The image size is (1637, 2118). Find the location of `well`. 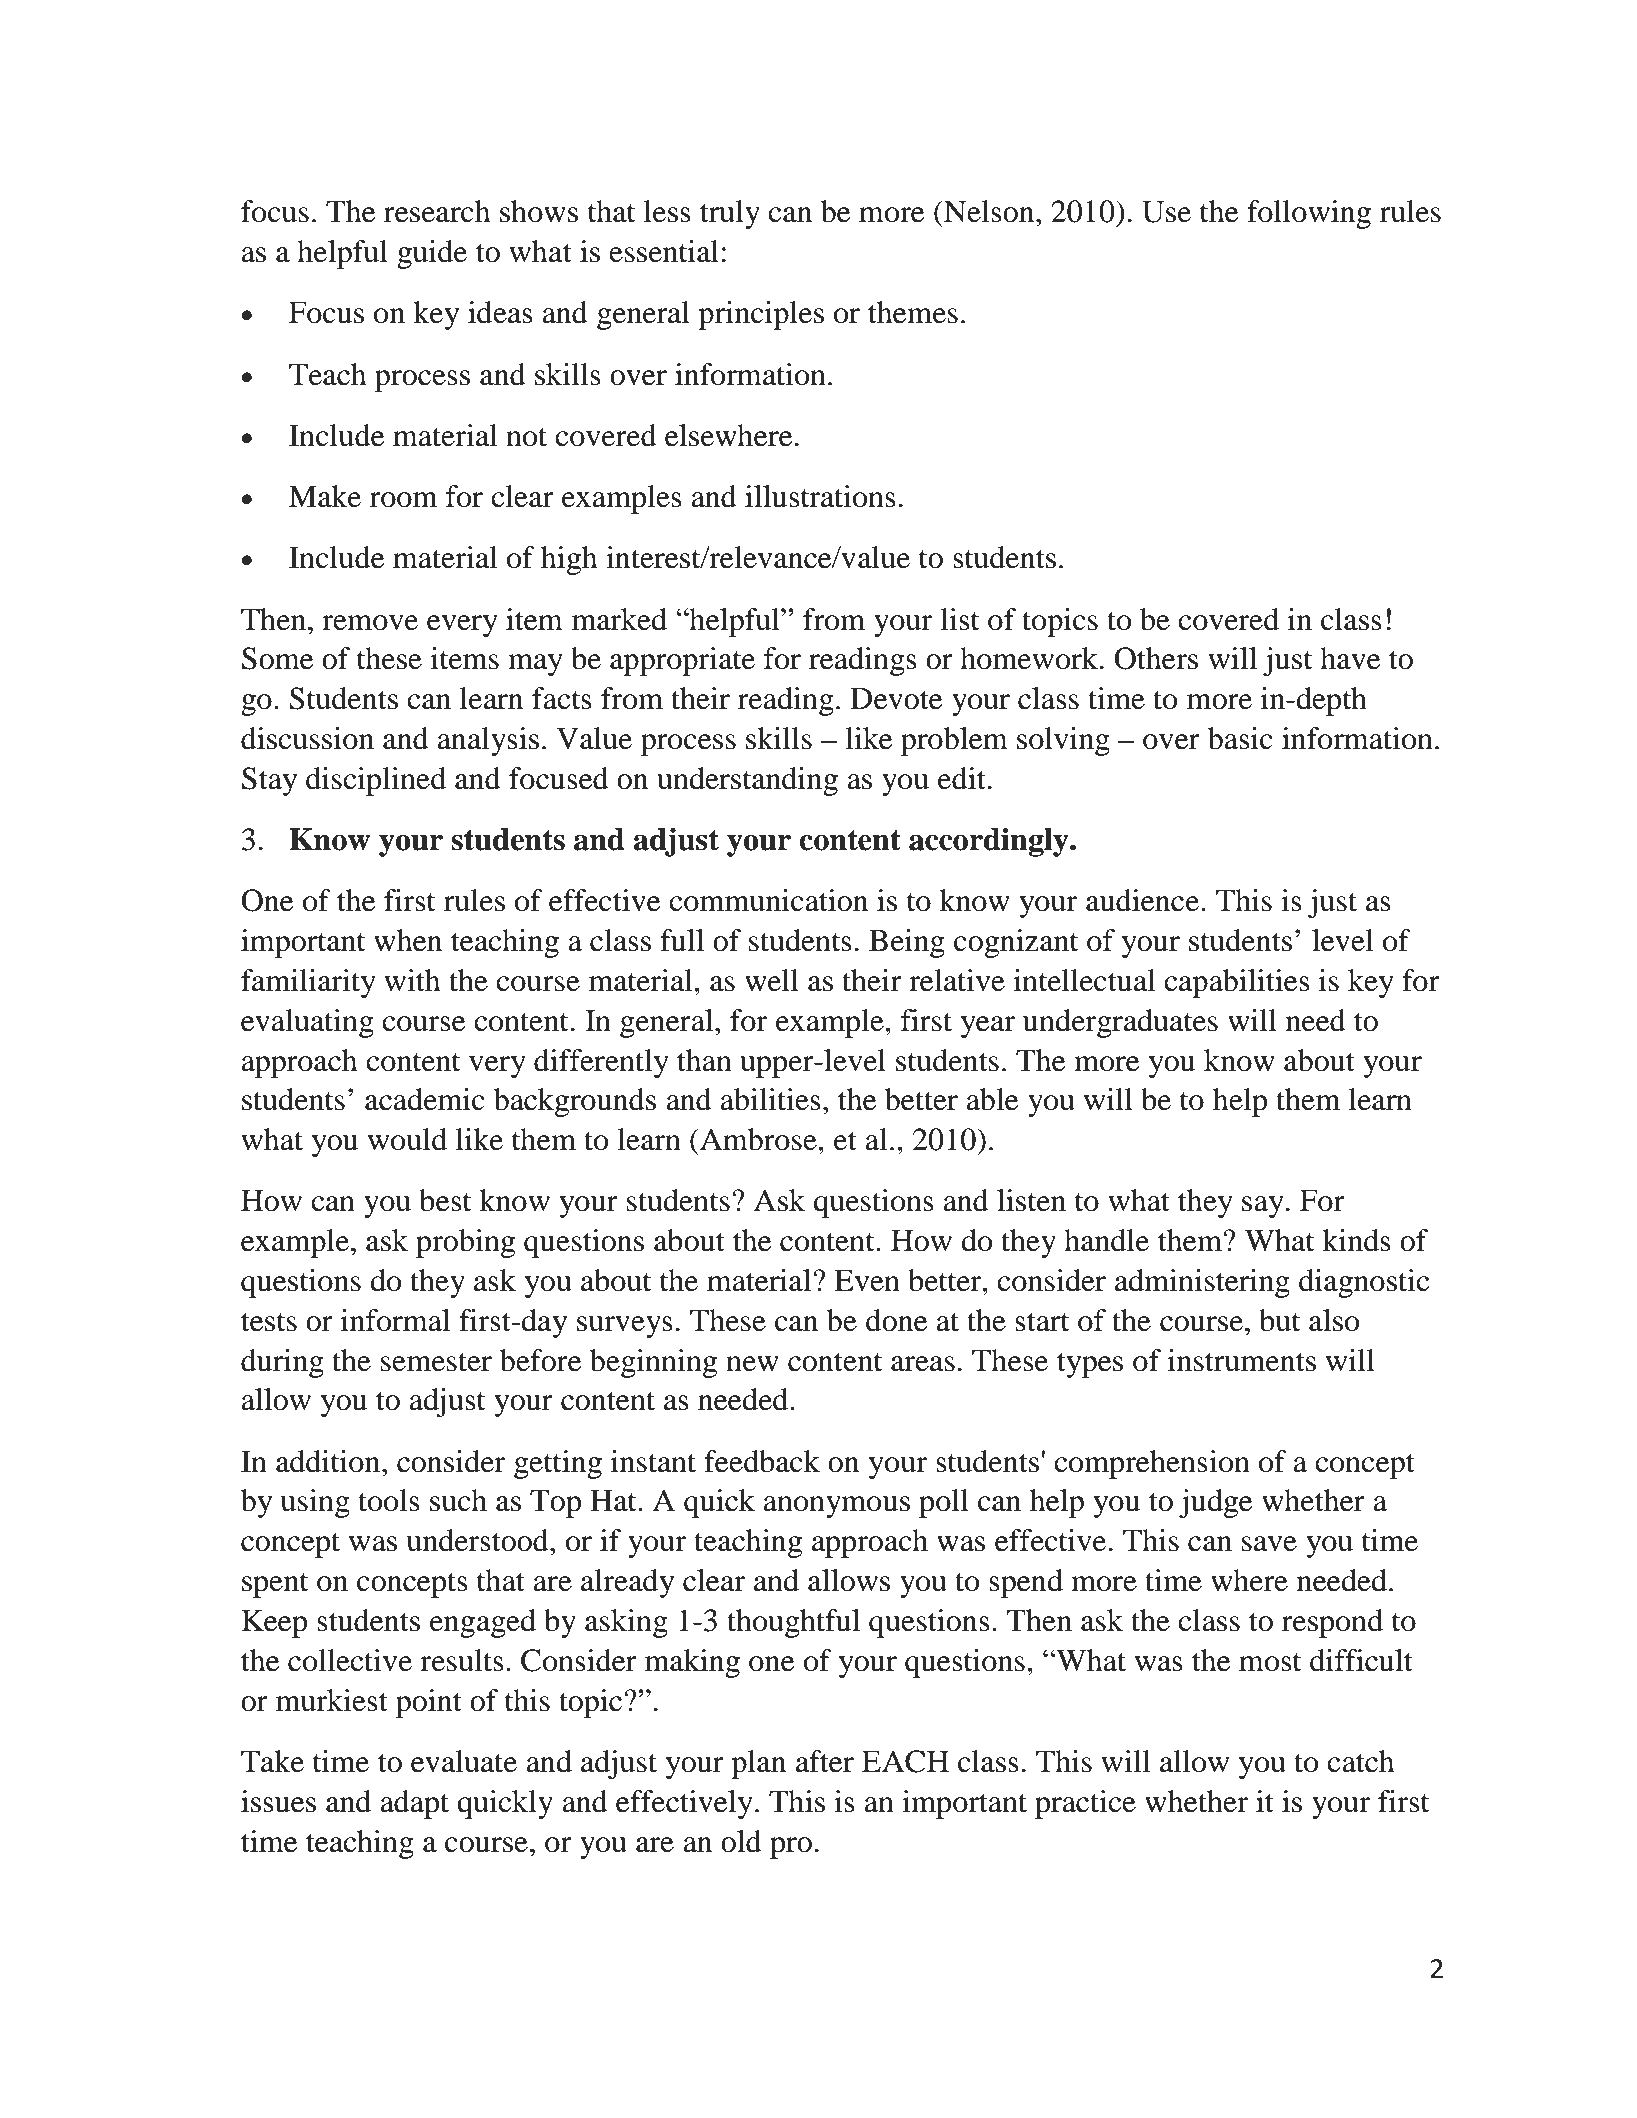

well is located at coordinates (772, 980).
